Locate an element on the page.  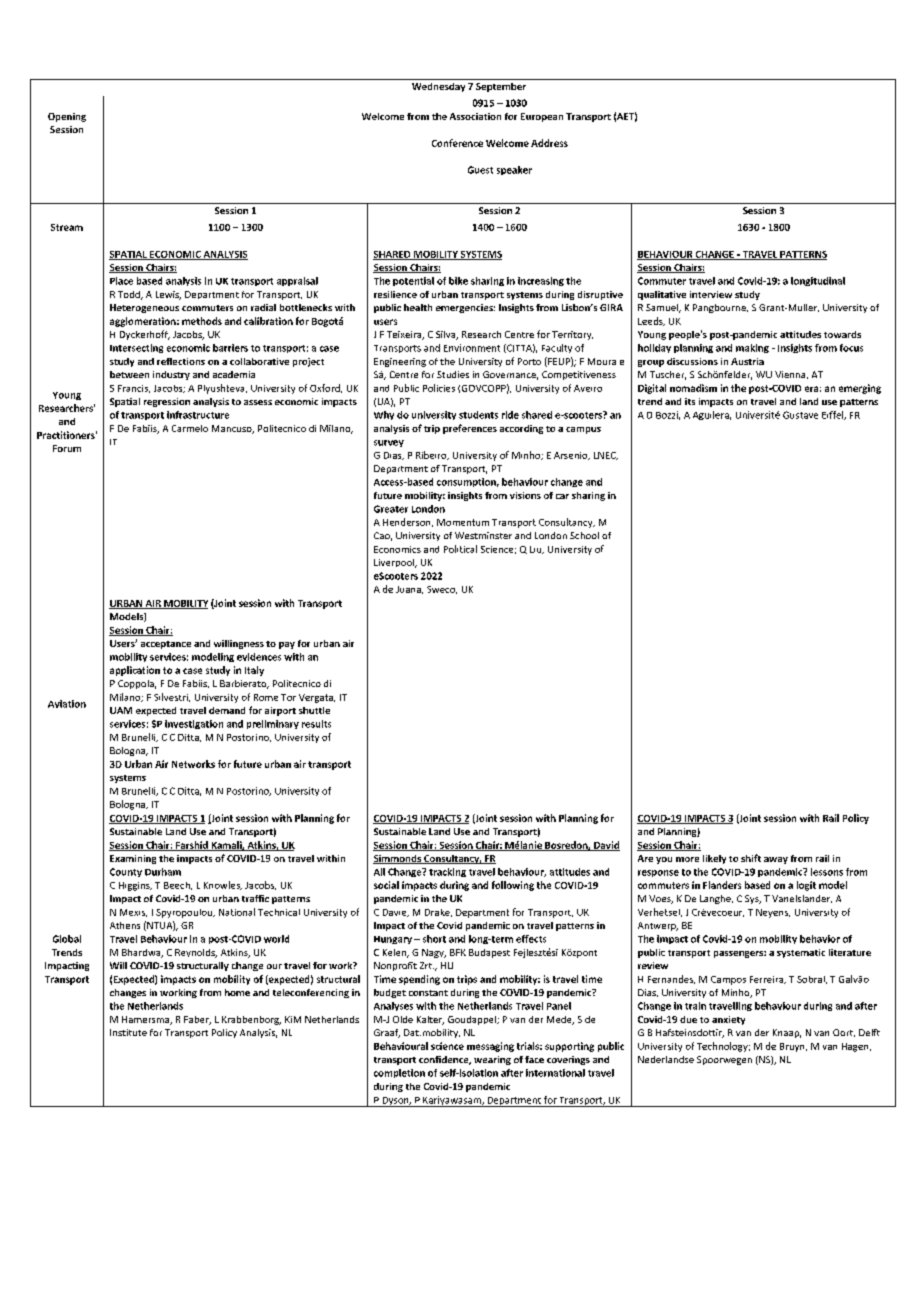
Opening is located at coordinates (67, 117).
